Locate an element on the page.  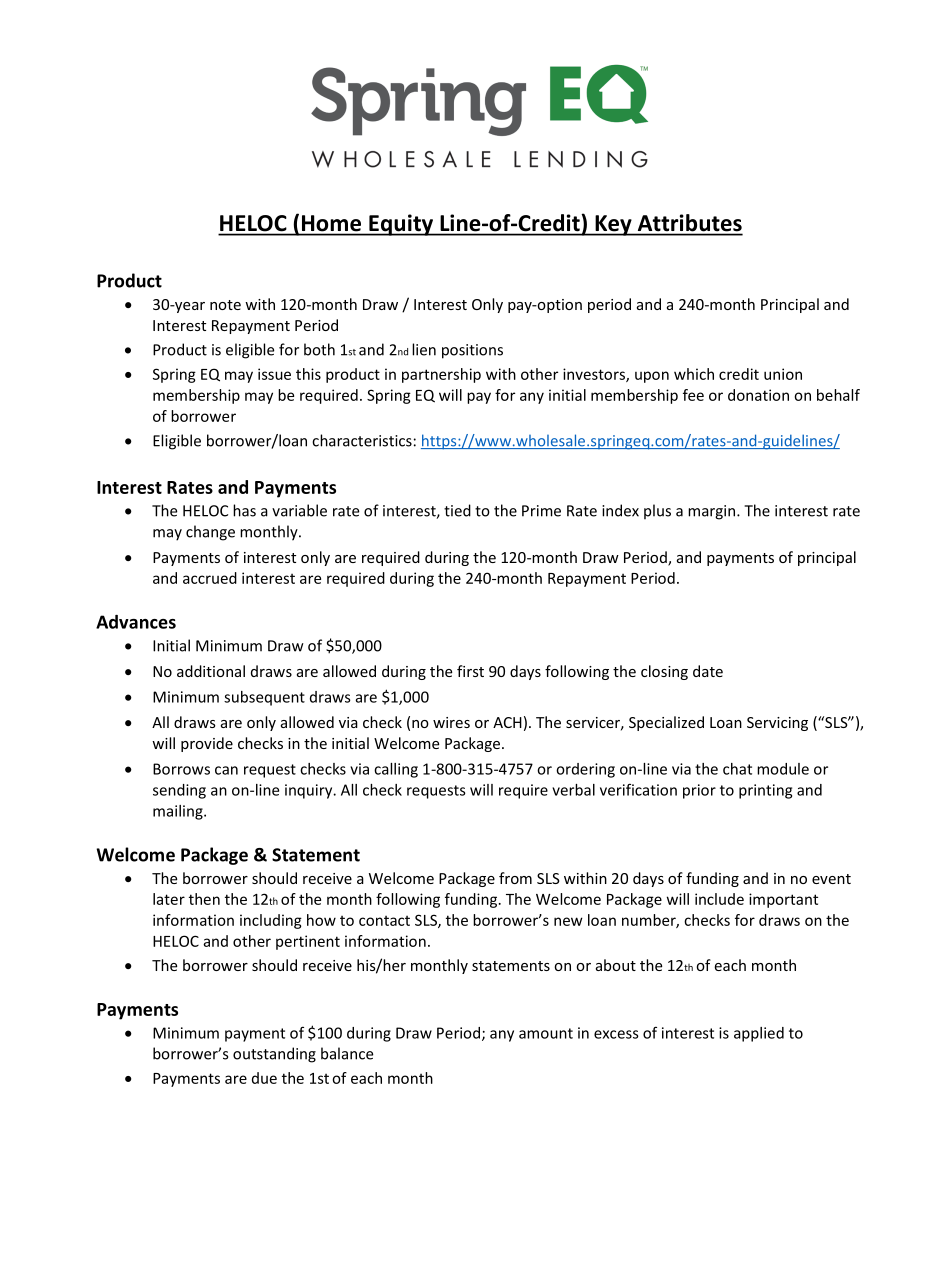
printing is located at coordinates (765, 791).
